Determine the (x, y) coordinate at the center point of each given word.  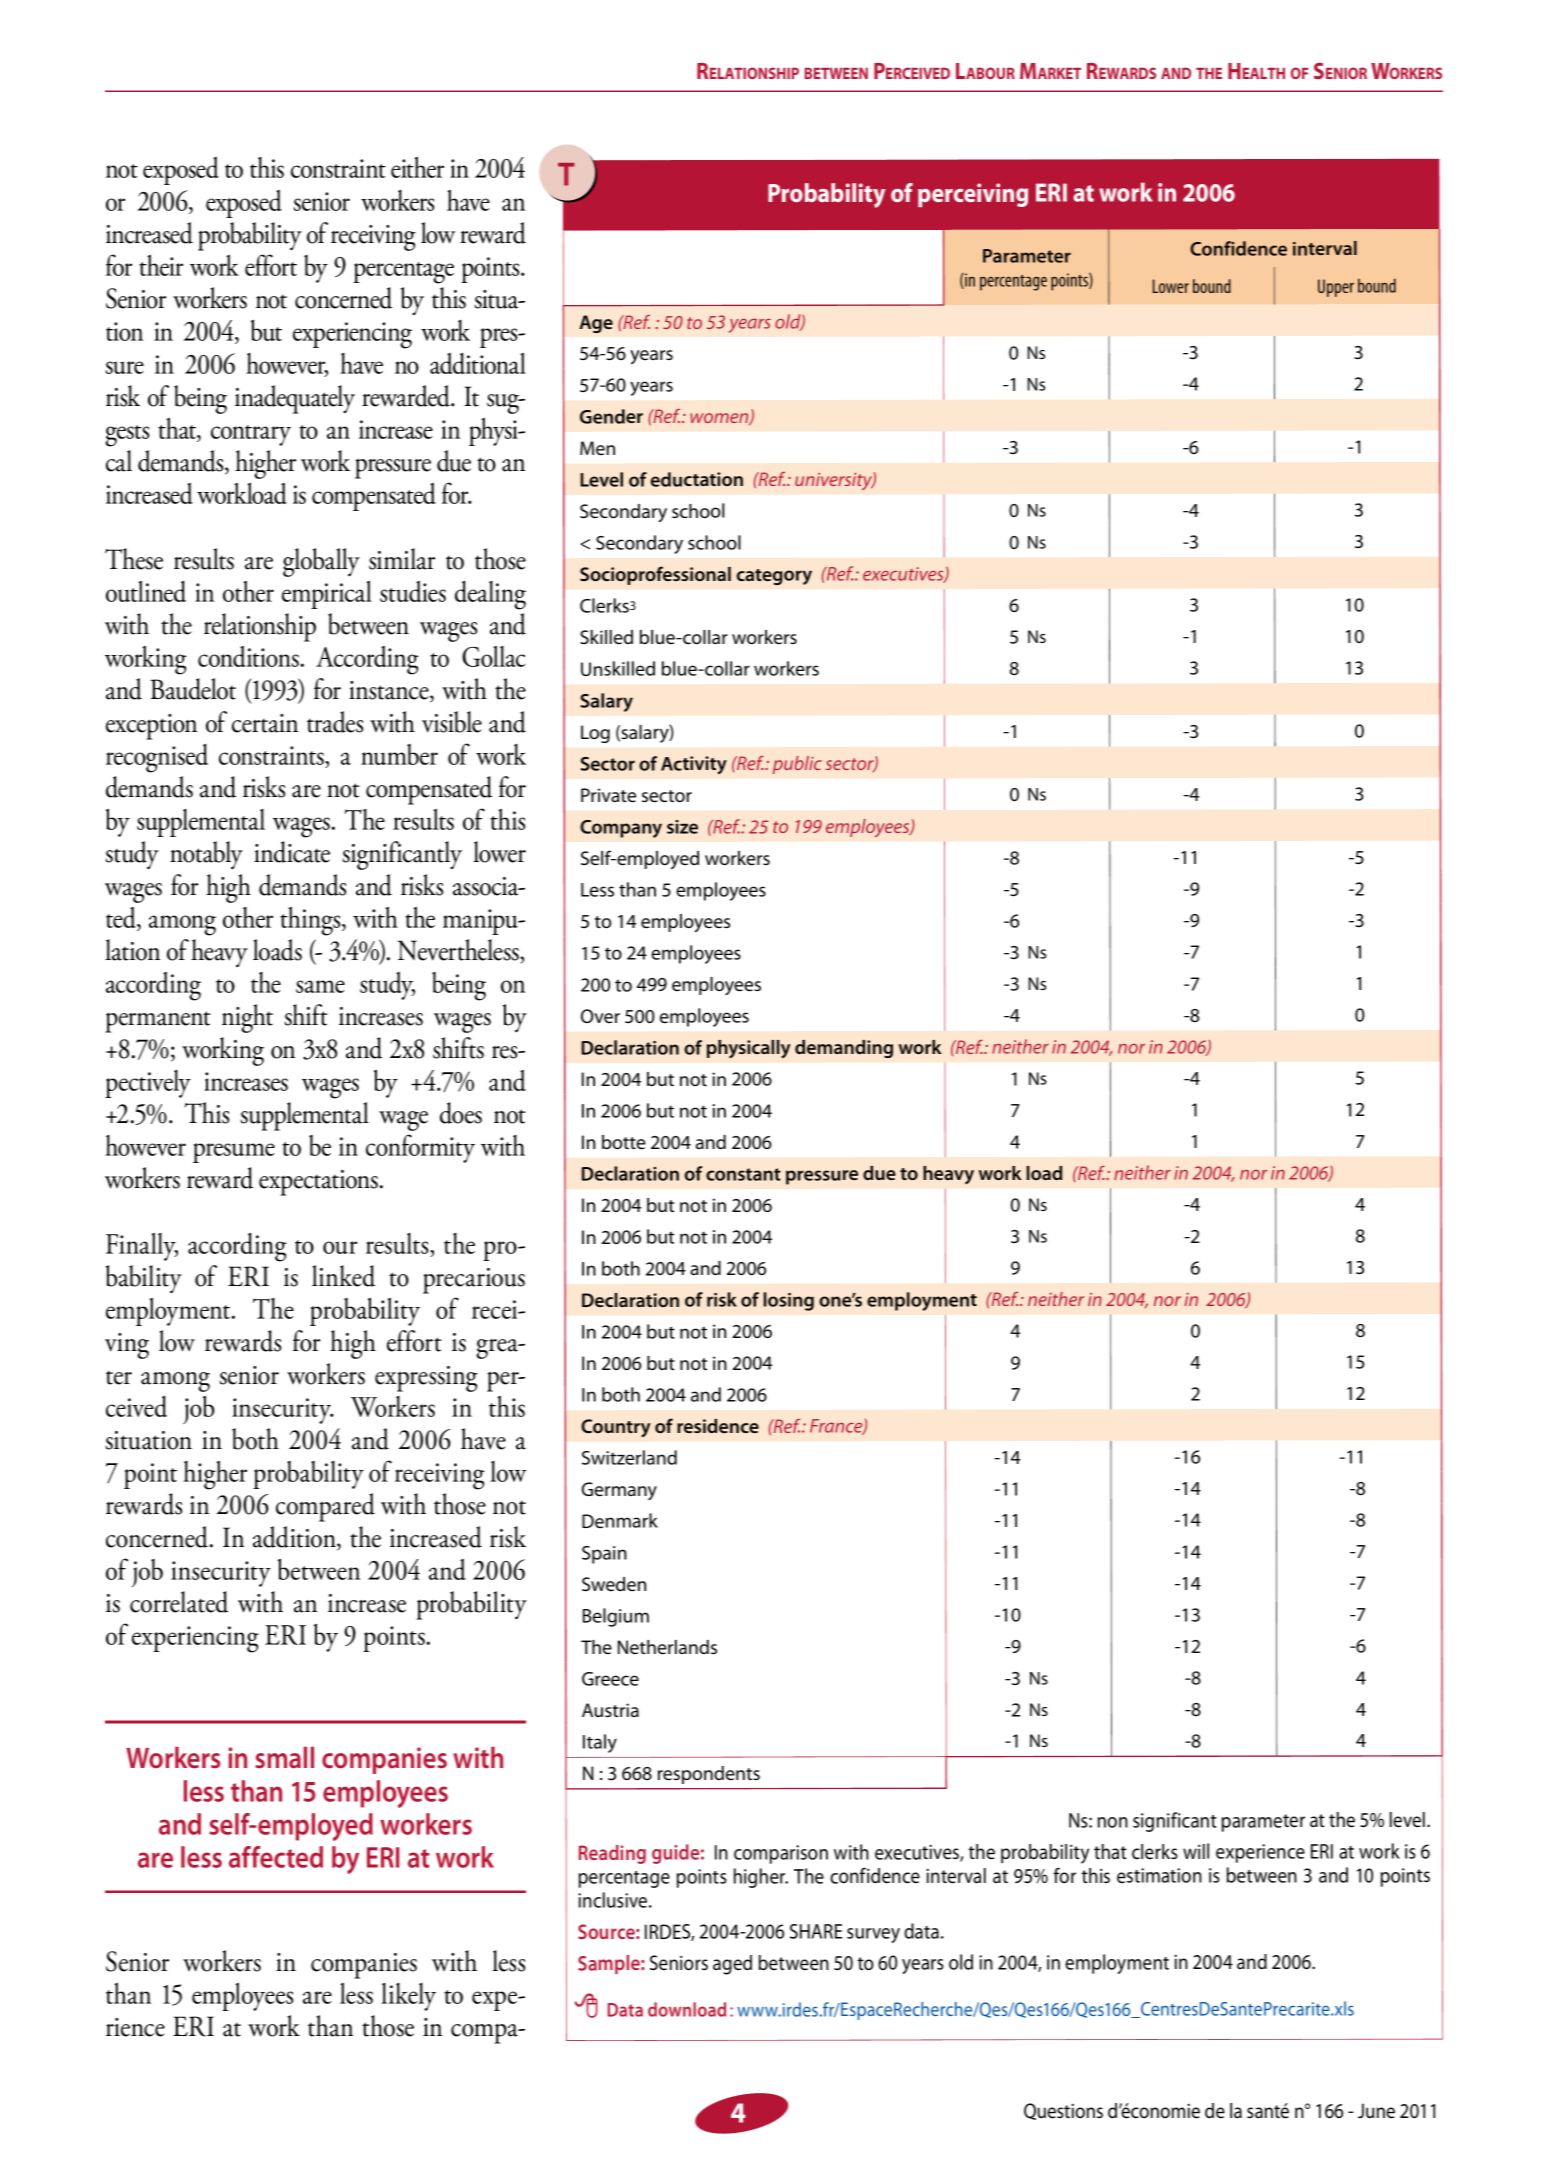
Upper (1336, 288)
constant (743, 1174)
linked (343, 1276)
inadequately (295, 399)
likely (408, 1997)
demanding (844, 1049)
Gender (611, 416)
